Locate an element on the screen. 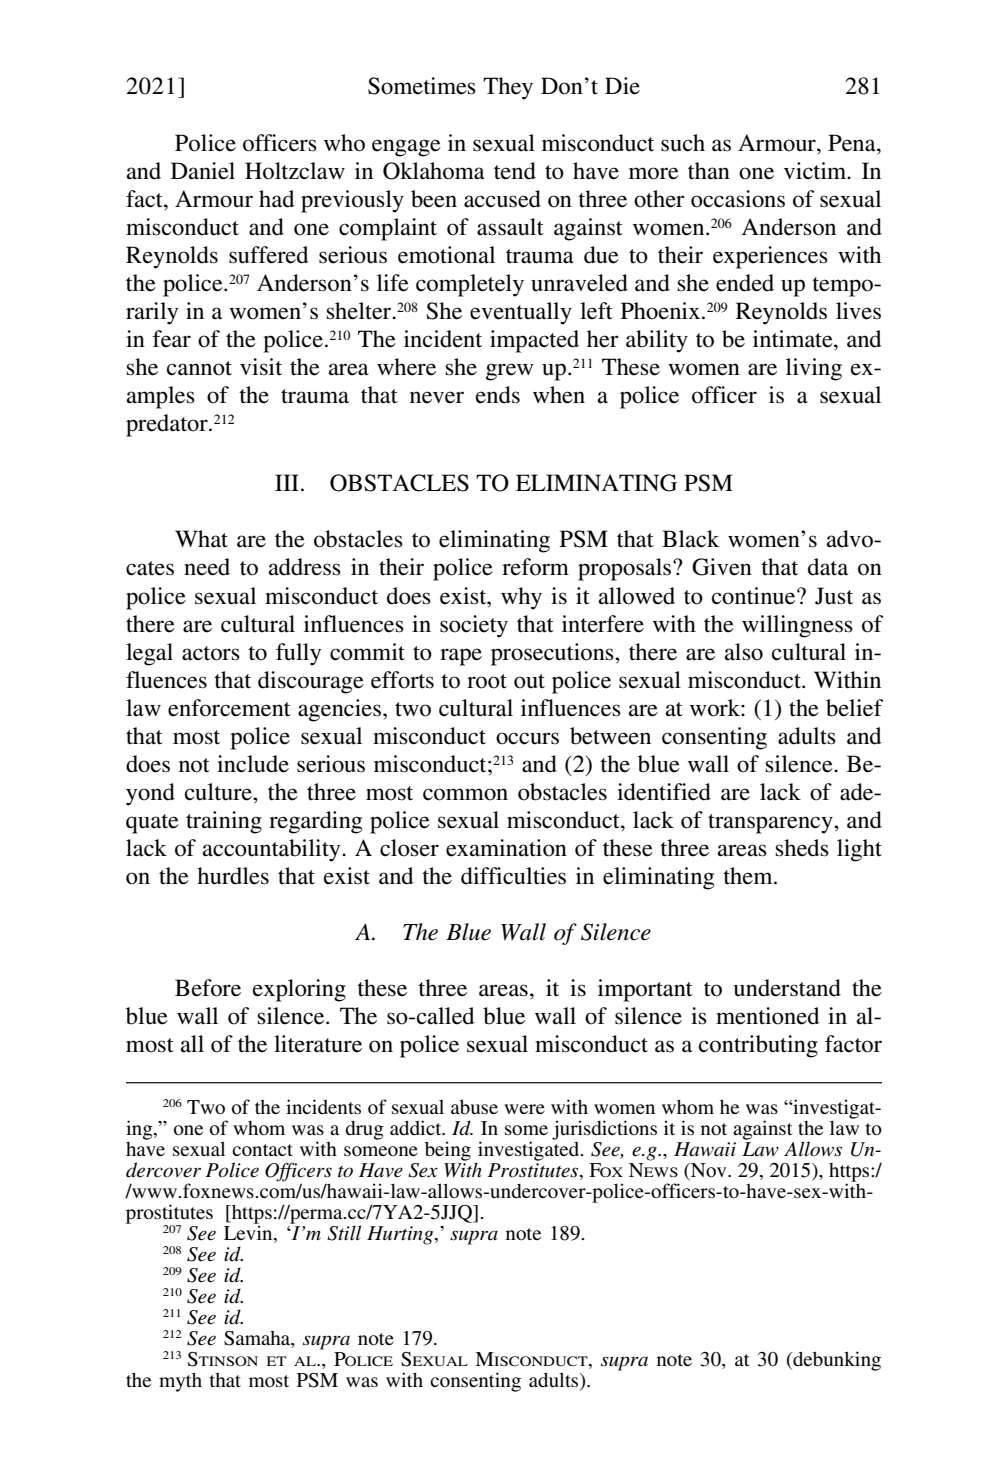 The width and height of the screenshot is (1008, 1471). Before is located at coordinates (208, 988).
